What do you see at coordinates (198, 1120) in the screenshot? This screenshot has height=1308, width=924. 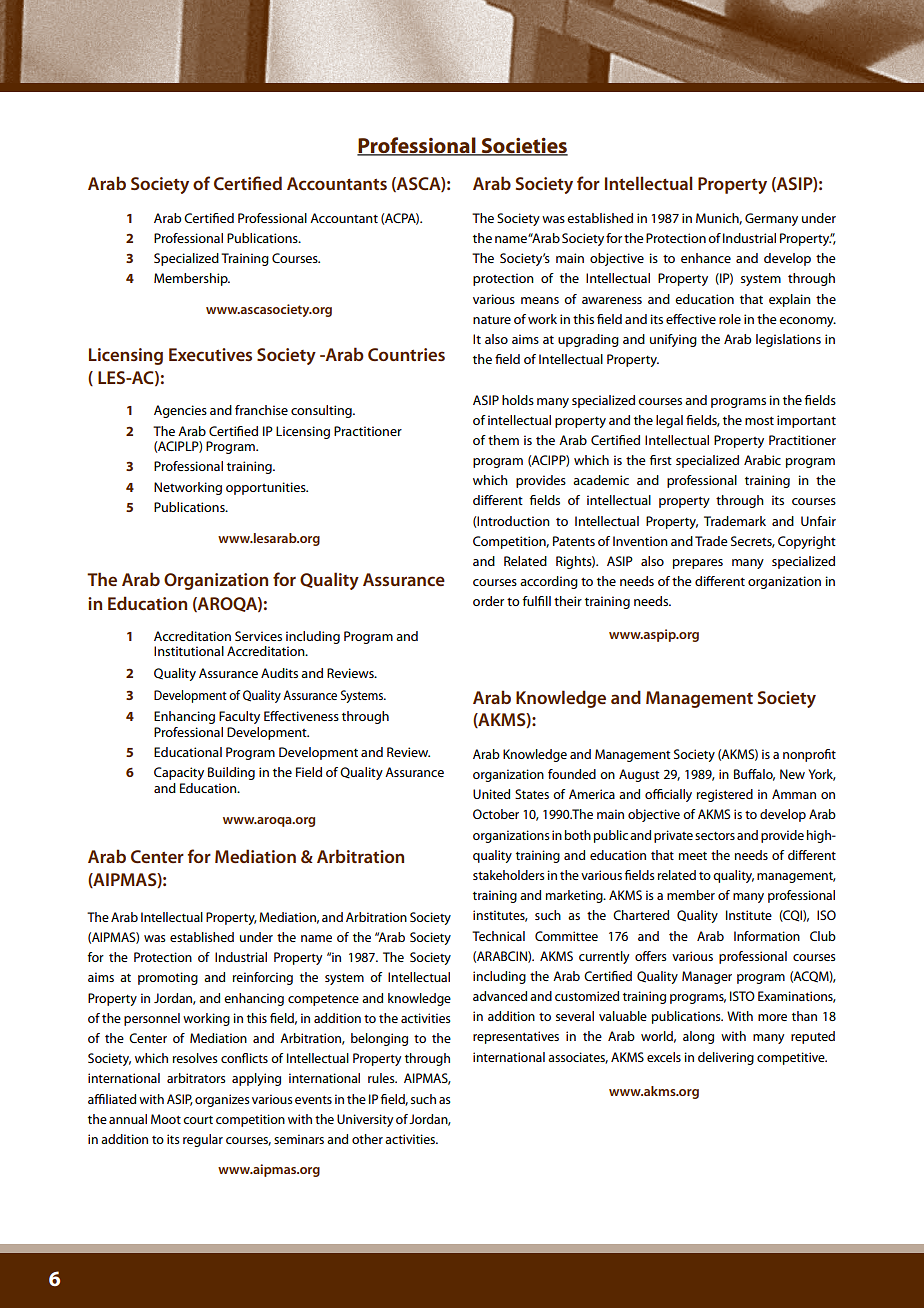 I see `court` at bounding box center [198, 1120].
